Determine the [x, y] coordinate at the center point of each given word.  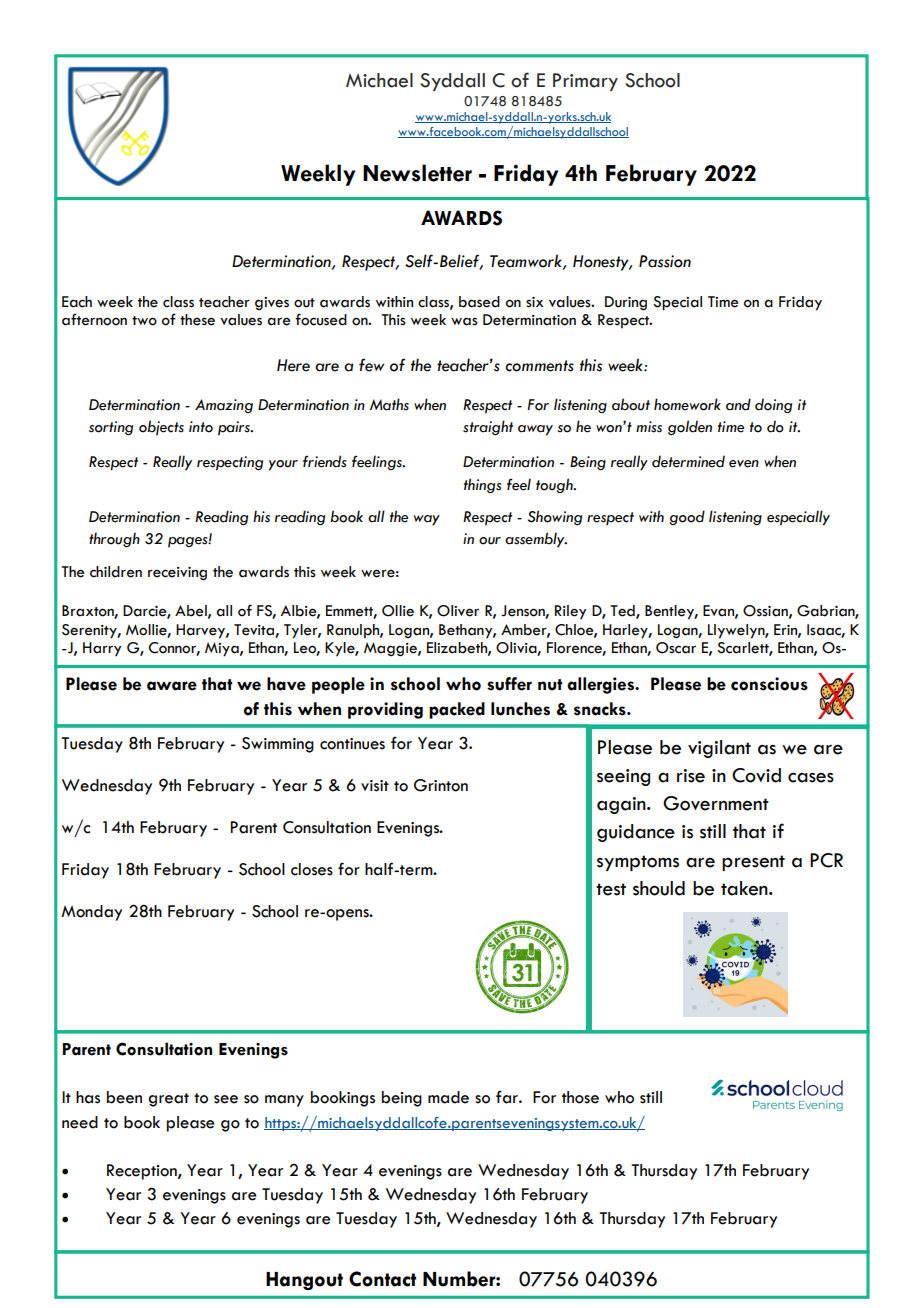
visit [375, 786]
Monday [91, 913]
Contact [382, 1279]
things [482, 485]
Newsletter [417, 173]
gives [272, 303]
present [753, 863]
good [687, 517]
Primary [585, 82]
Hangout [304, 1281]
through [114, 539]
